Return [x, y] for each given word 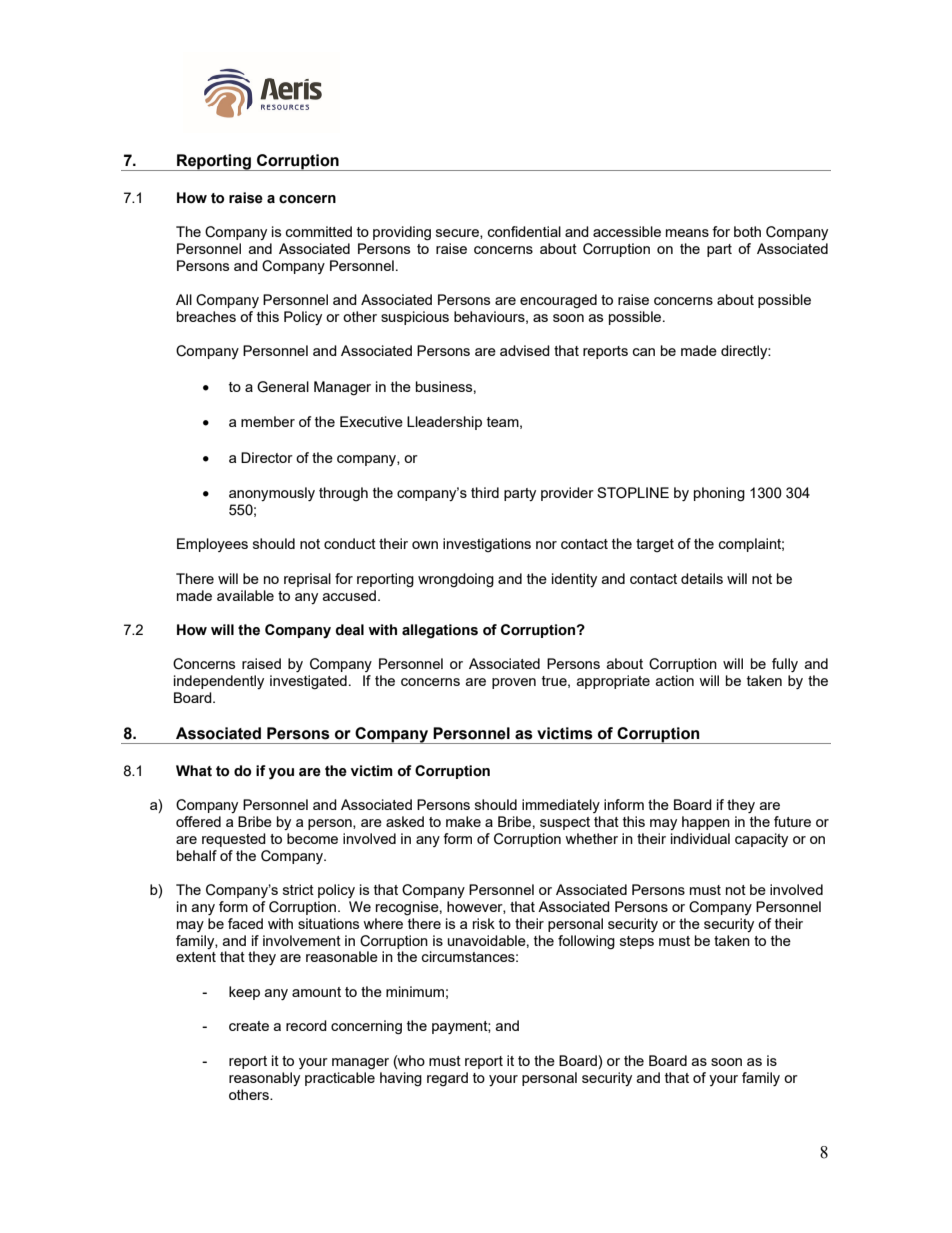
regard [447, 1079]
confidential [524, 231]
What [194, 771]
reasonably [264, 1079]
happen [706, 823]
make [463, 821]
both [747, 231]
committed [319, 231]
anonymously [272, 494]
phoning [719, 494]
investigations [487, 545]
